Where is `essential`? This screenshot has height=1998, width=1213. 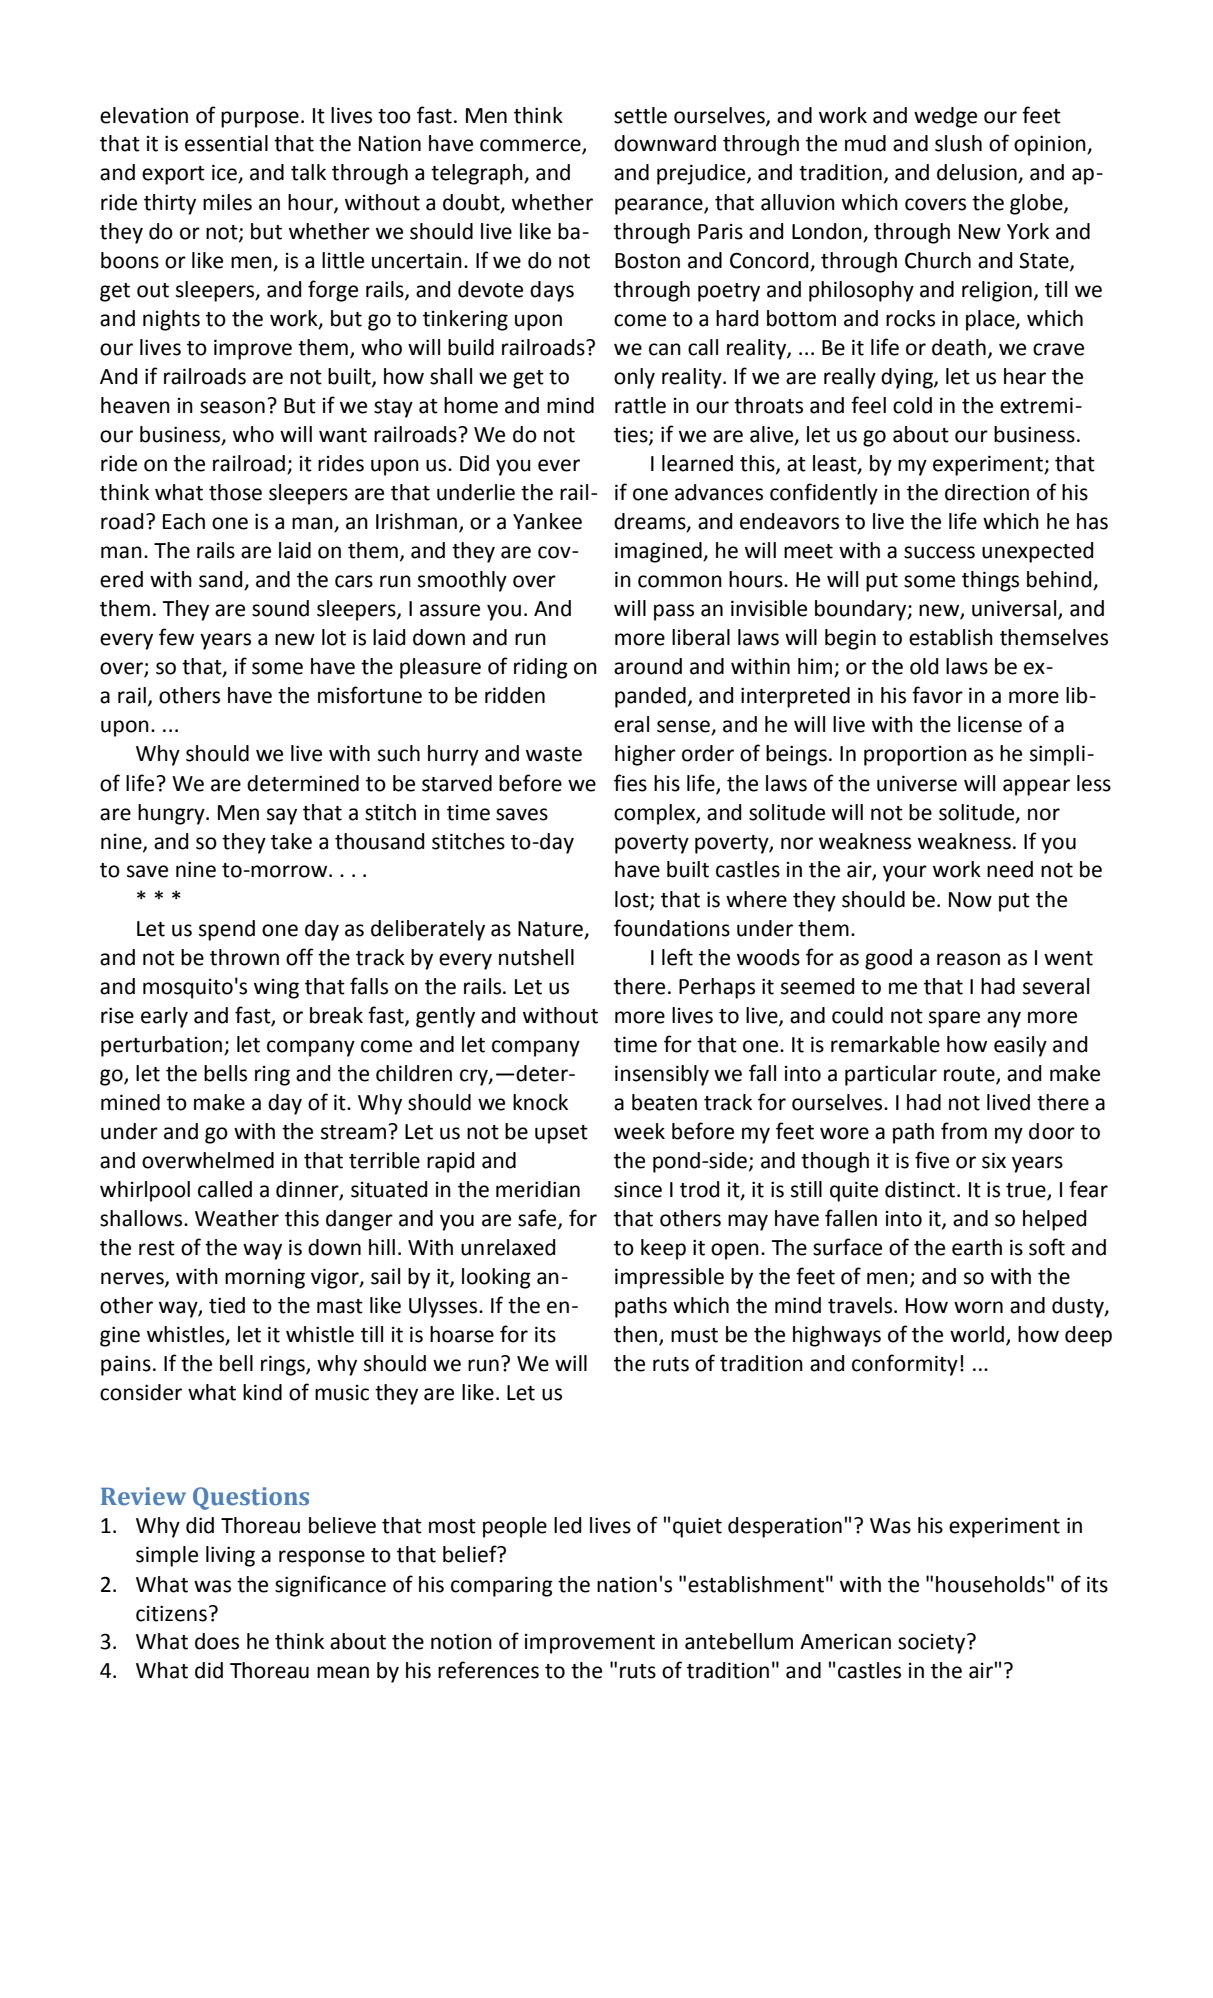
essential is located at coordinates (226, 143).
